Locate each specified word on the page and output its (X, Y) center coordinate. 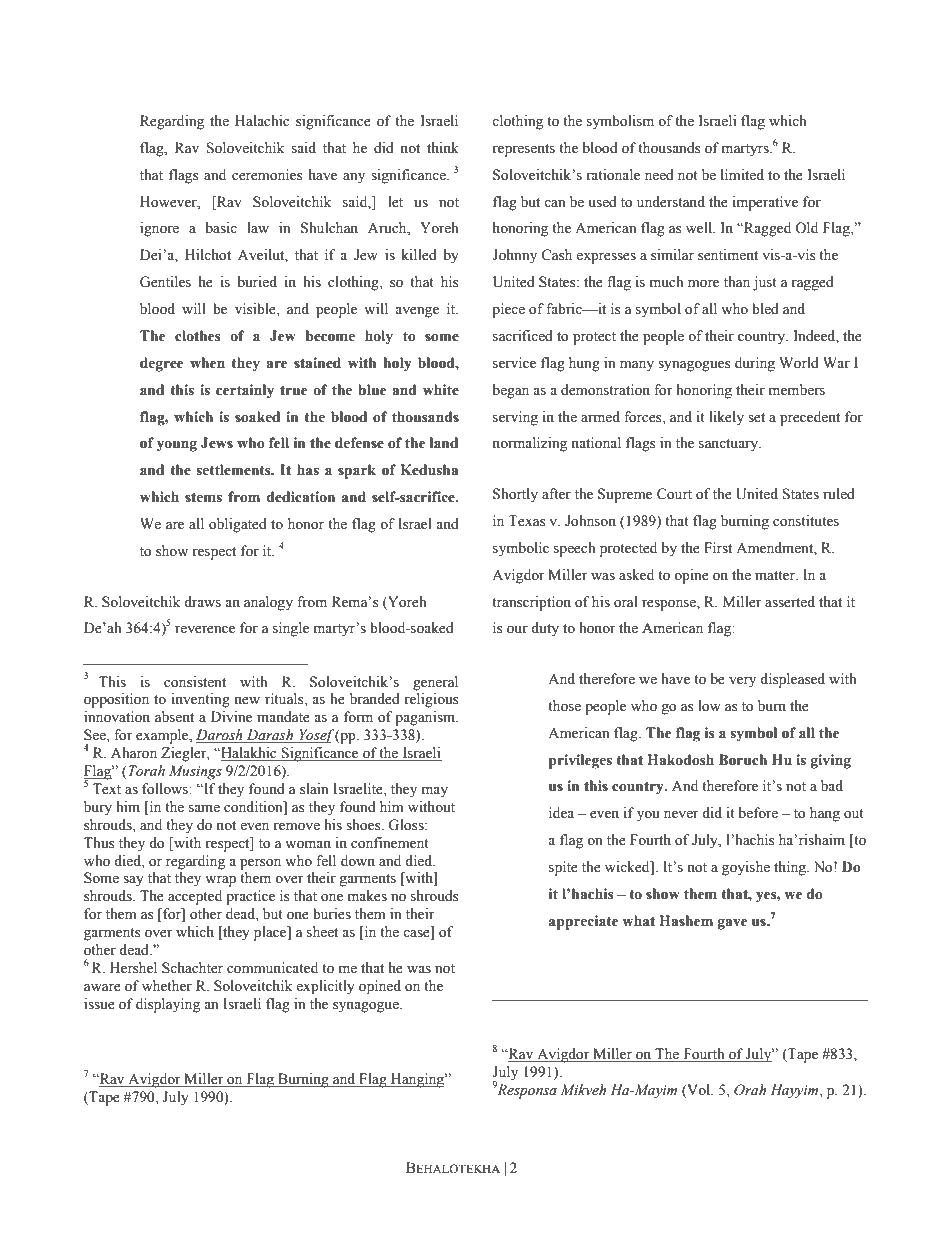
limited (742, 175)
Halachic (262, 120)
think (443, 147)
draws (202, 602)
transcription (531, 603)
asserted (790, 602)
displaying (168, 1005)
